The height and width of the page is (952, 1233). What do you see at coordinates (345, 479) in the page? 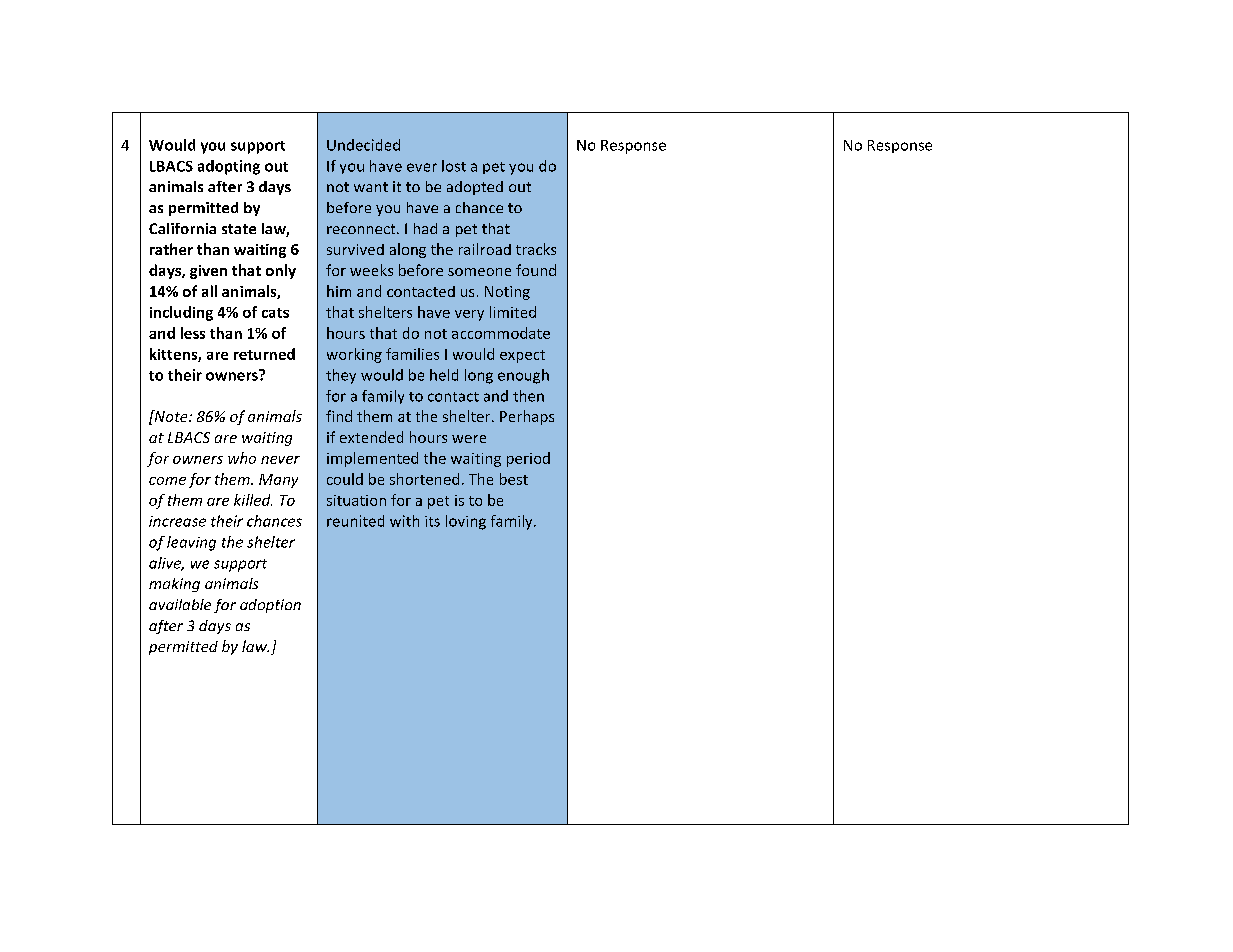
I see `could` at bounding box center [345, 479].
